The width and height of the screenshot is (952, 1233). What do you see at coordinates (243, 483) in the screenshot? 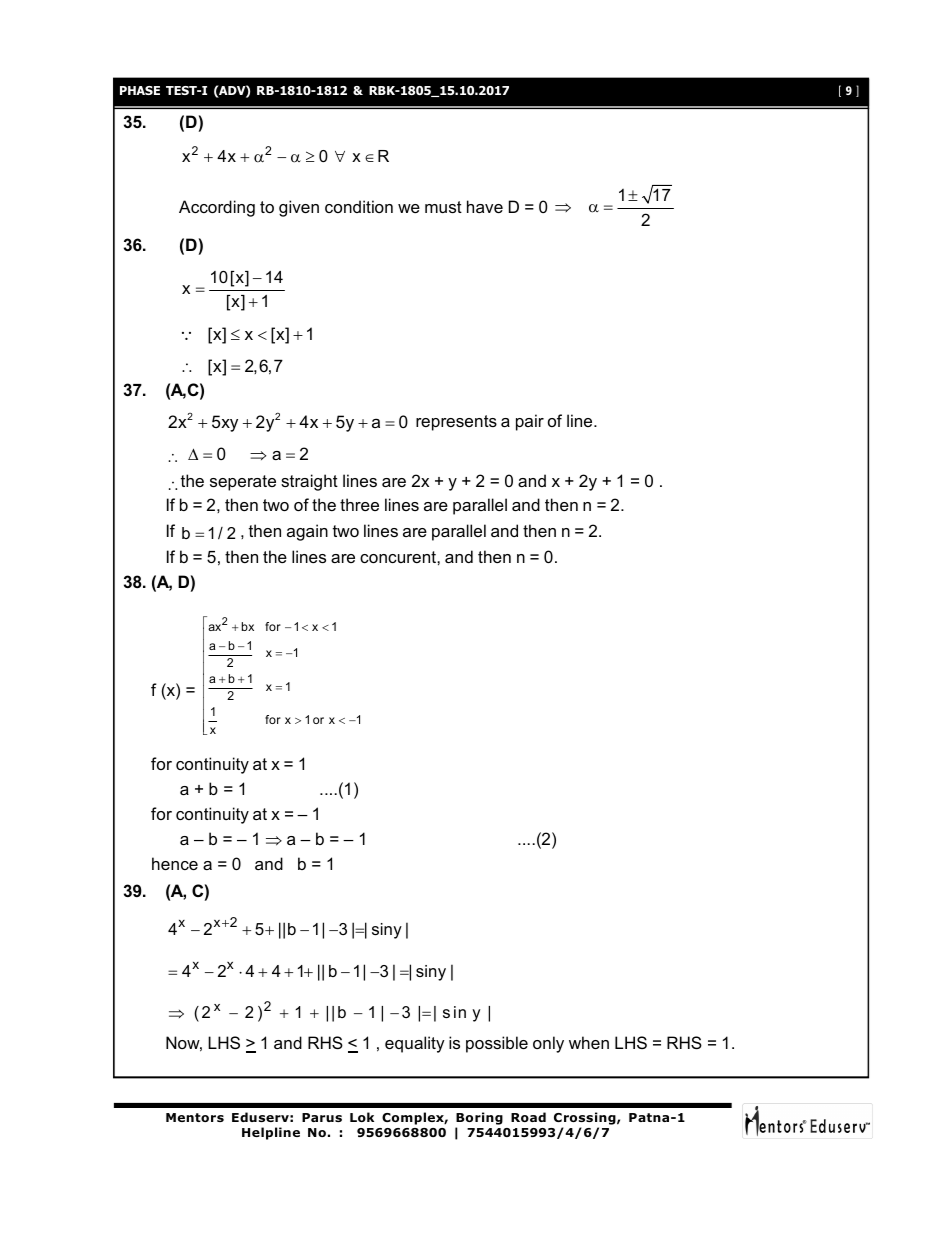
I see `seperate` at bounding box center [243, 483].
